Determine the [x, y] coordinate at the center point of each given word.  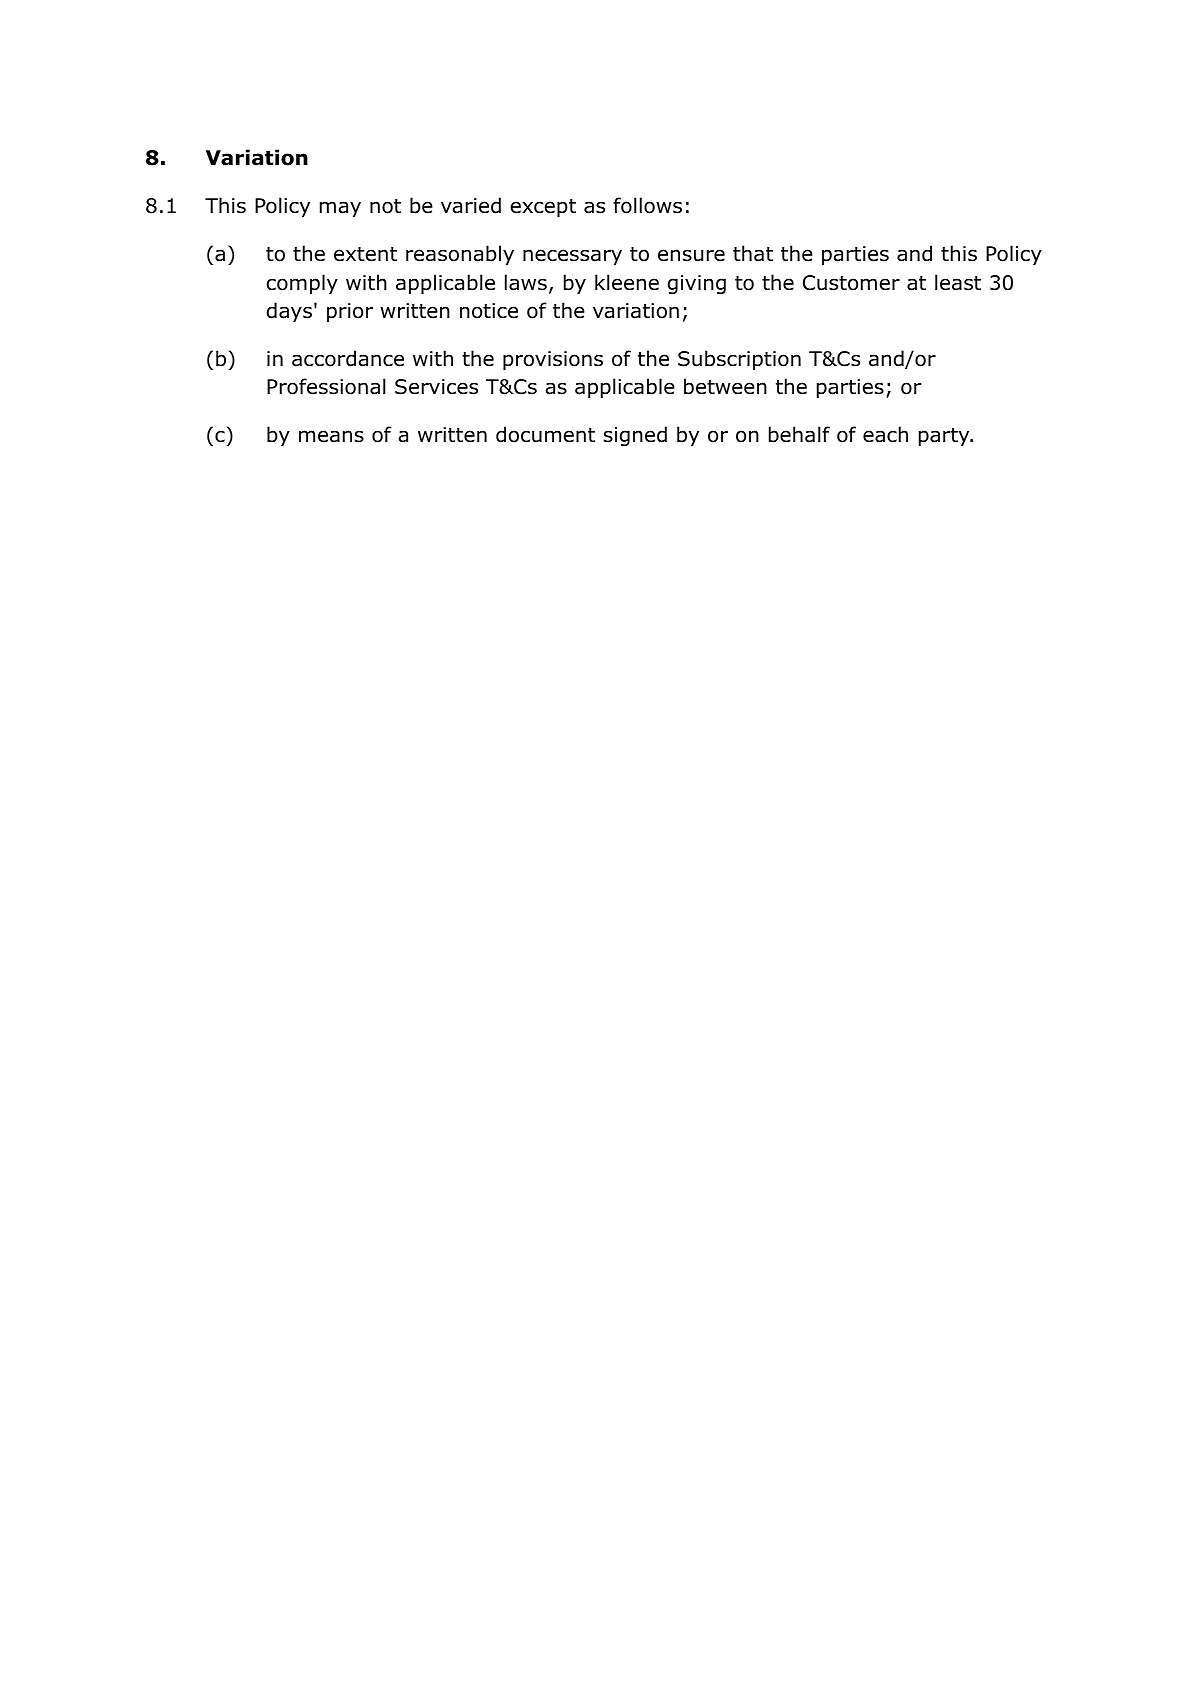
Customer [851, 283]
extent [365, 254]
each [885, 434]
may [340, 209]
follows [647, 205]
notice [489, 311]
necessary [572, 257]
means [331, 436]
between [725, 386]
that [753, 253]
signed [635, 436]
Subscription [739, 360]
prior [350, 312]
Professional [326, 386]
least [958, 282]
